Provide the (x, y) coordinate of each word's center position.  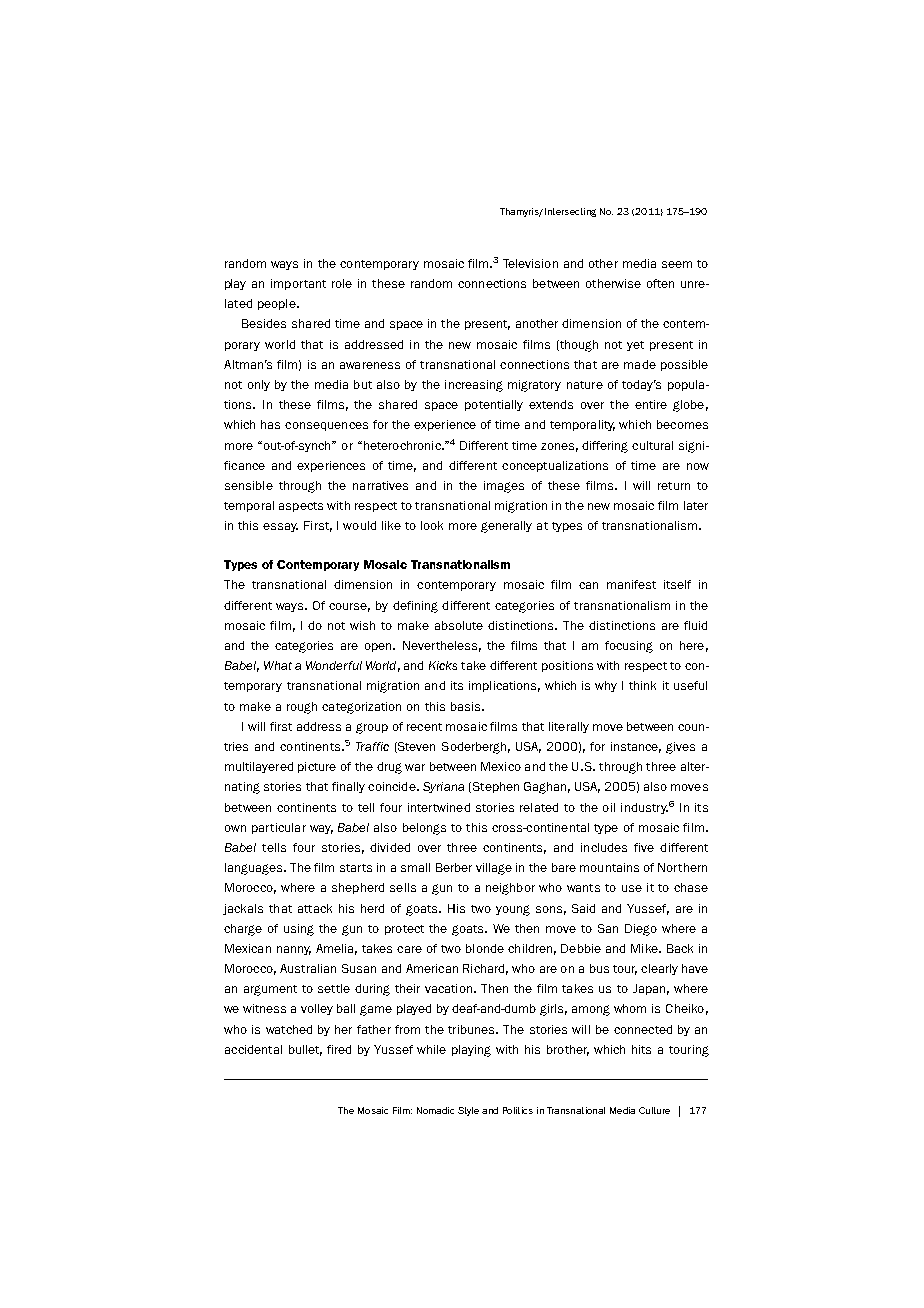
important (298, 284)
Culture (654, 1110)
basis (467, 706)
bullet (305, 1050)
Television (530, 263)
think (642, 685)
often (660, 283)
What (278, 665)
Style (468, 1111)
